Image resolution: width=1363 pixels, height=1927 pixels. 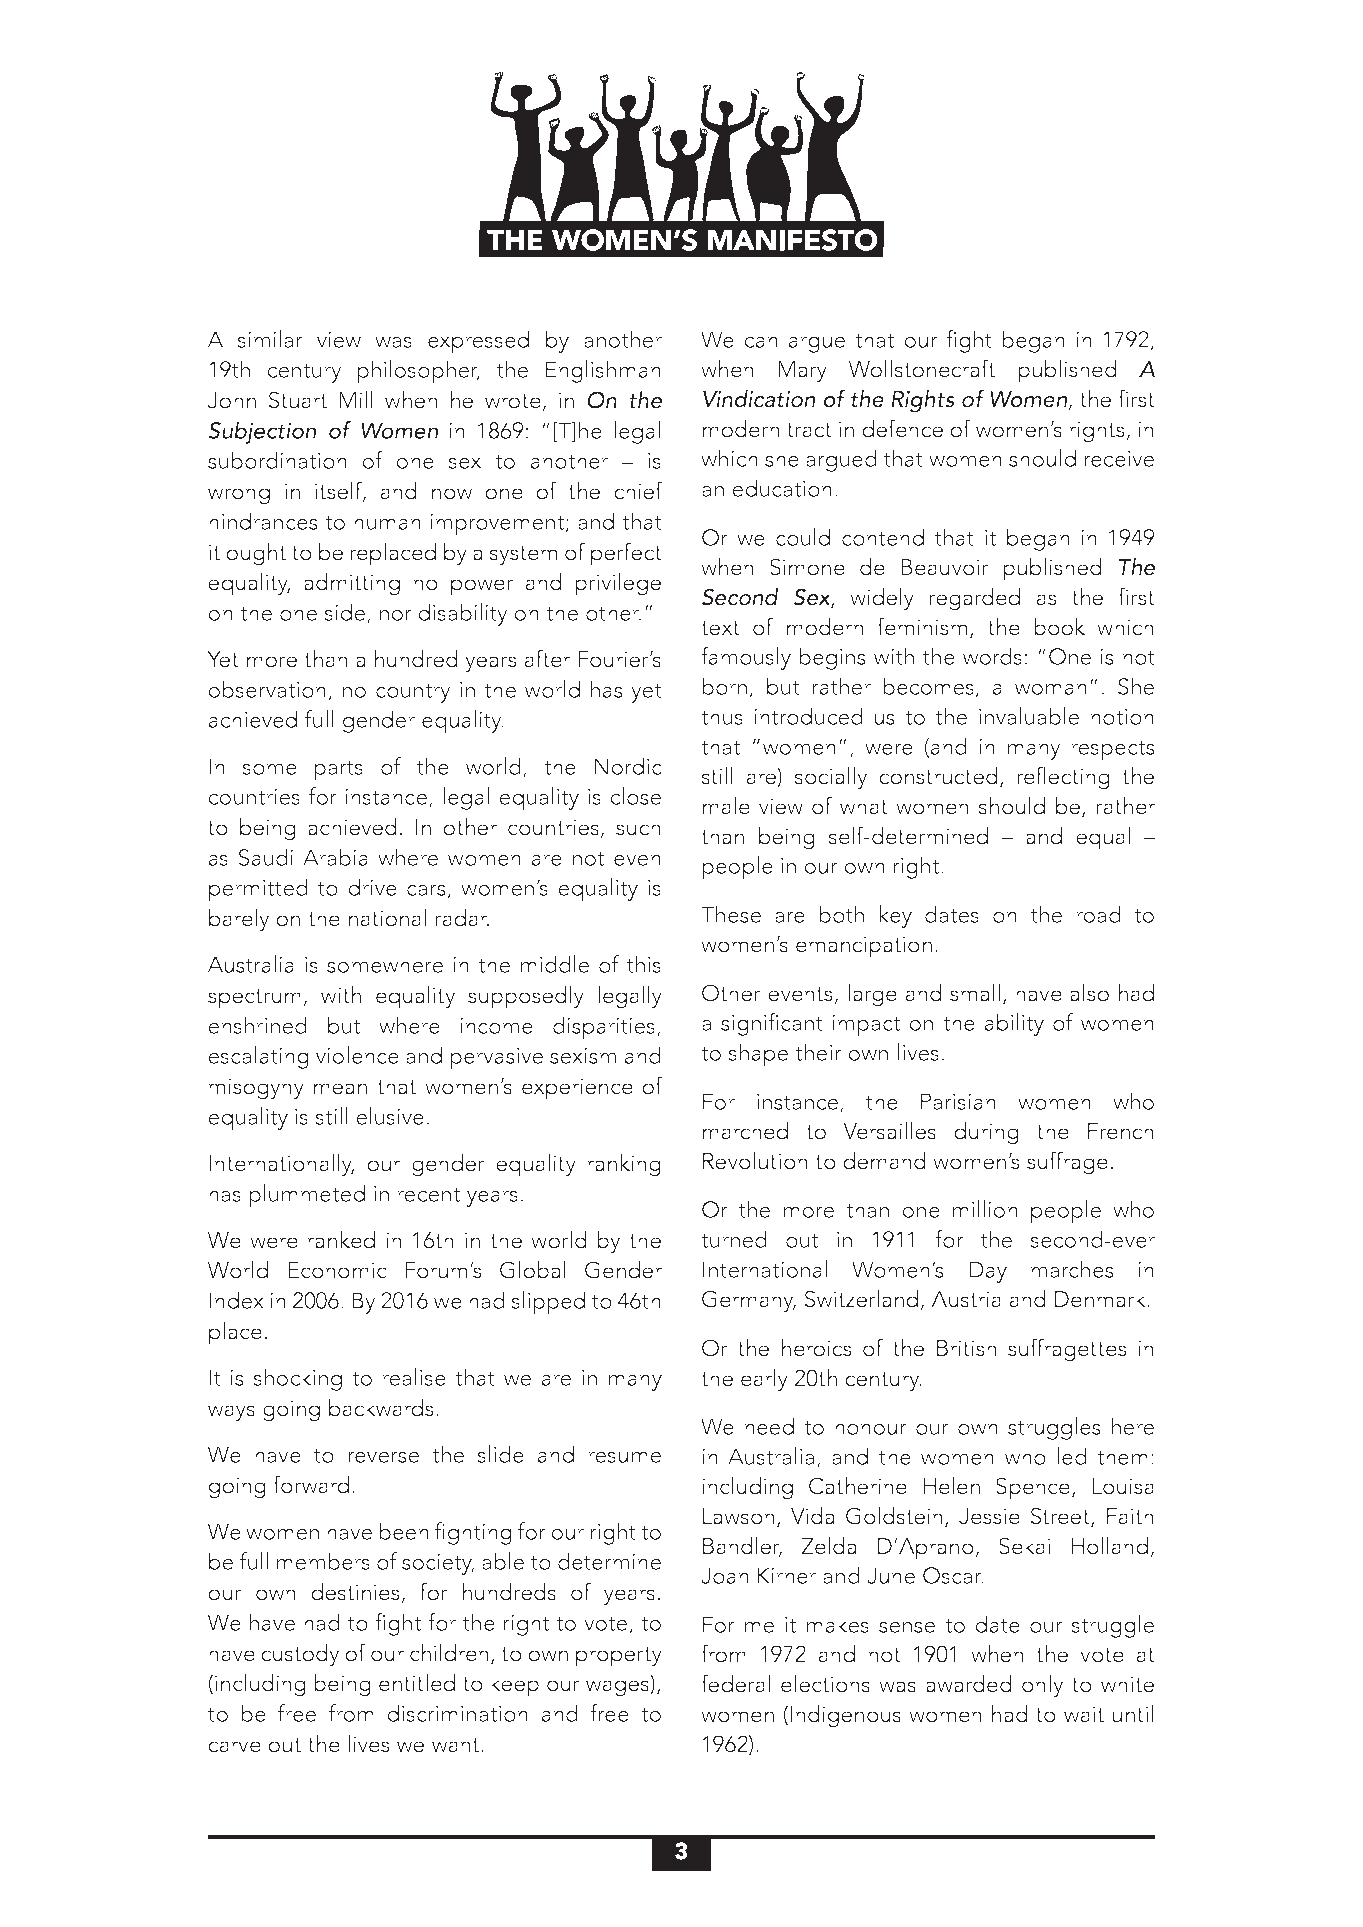 I want to click on Englishman, so click(x=603, y=371).
